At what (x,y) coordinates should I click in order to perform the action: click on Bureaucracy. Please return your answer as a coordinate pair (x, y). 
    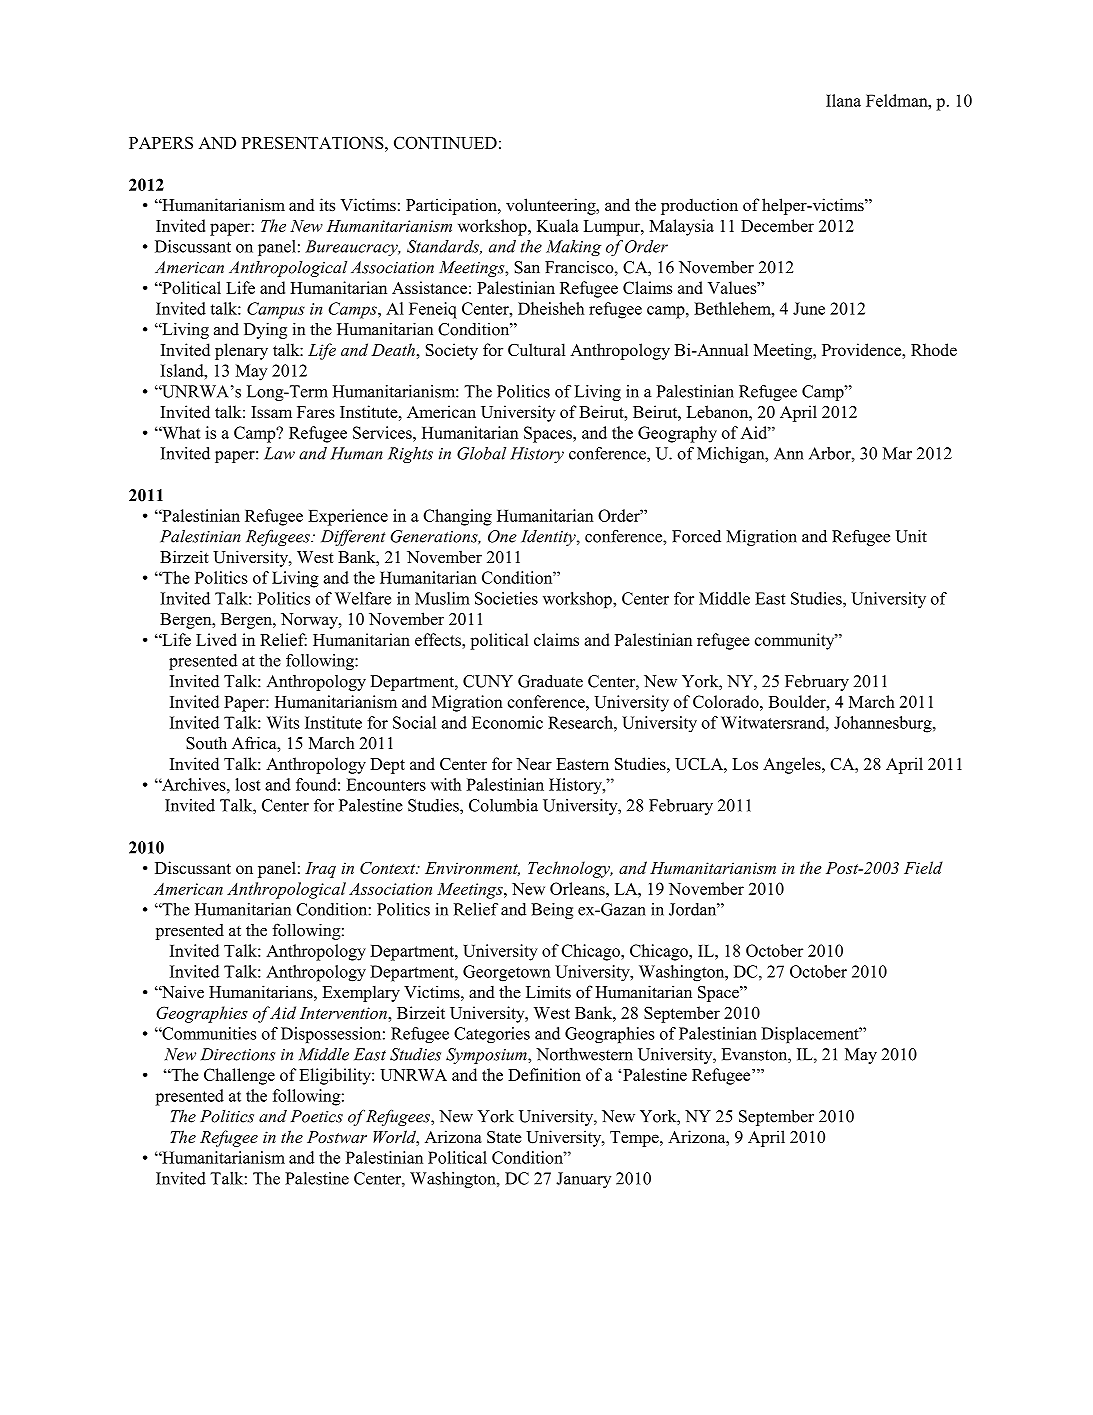
    Looking at the image, I should click on (352, 248).
